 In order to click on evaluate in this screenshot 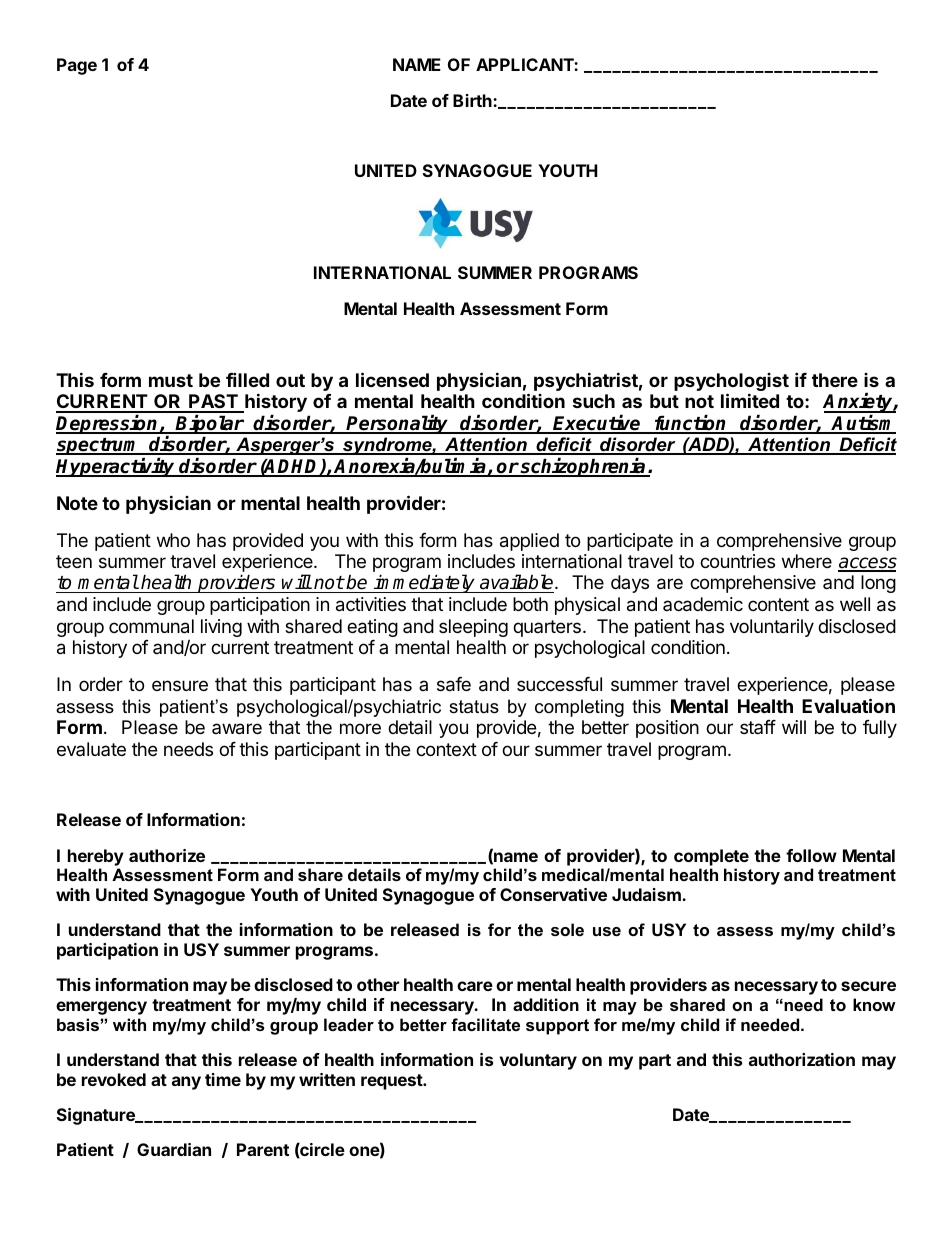, I will do `click(91, 749)`.
